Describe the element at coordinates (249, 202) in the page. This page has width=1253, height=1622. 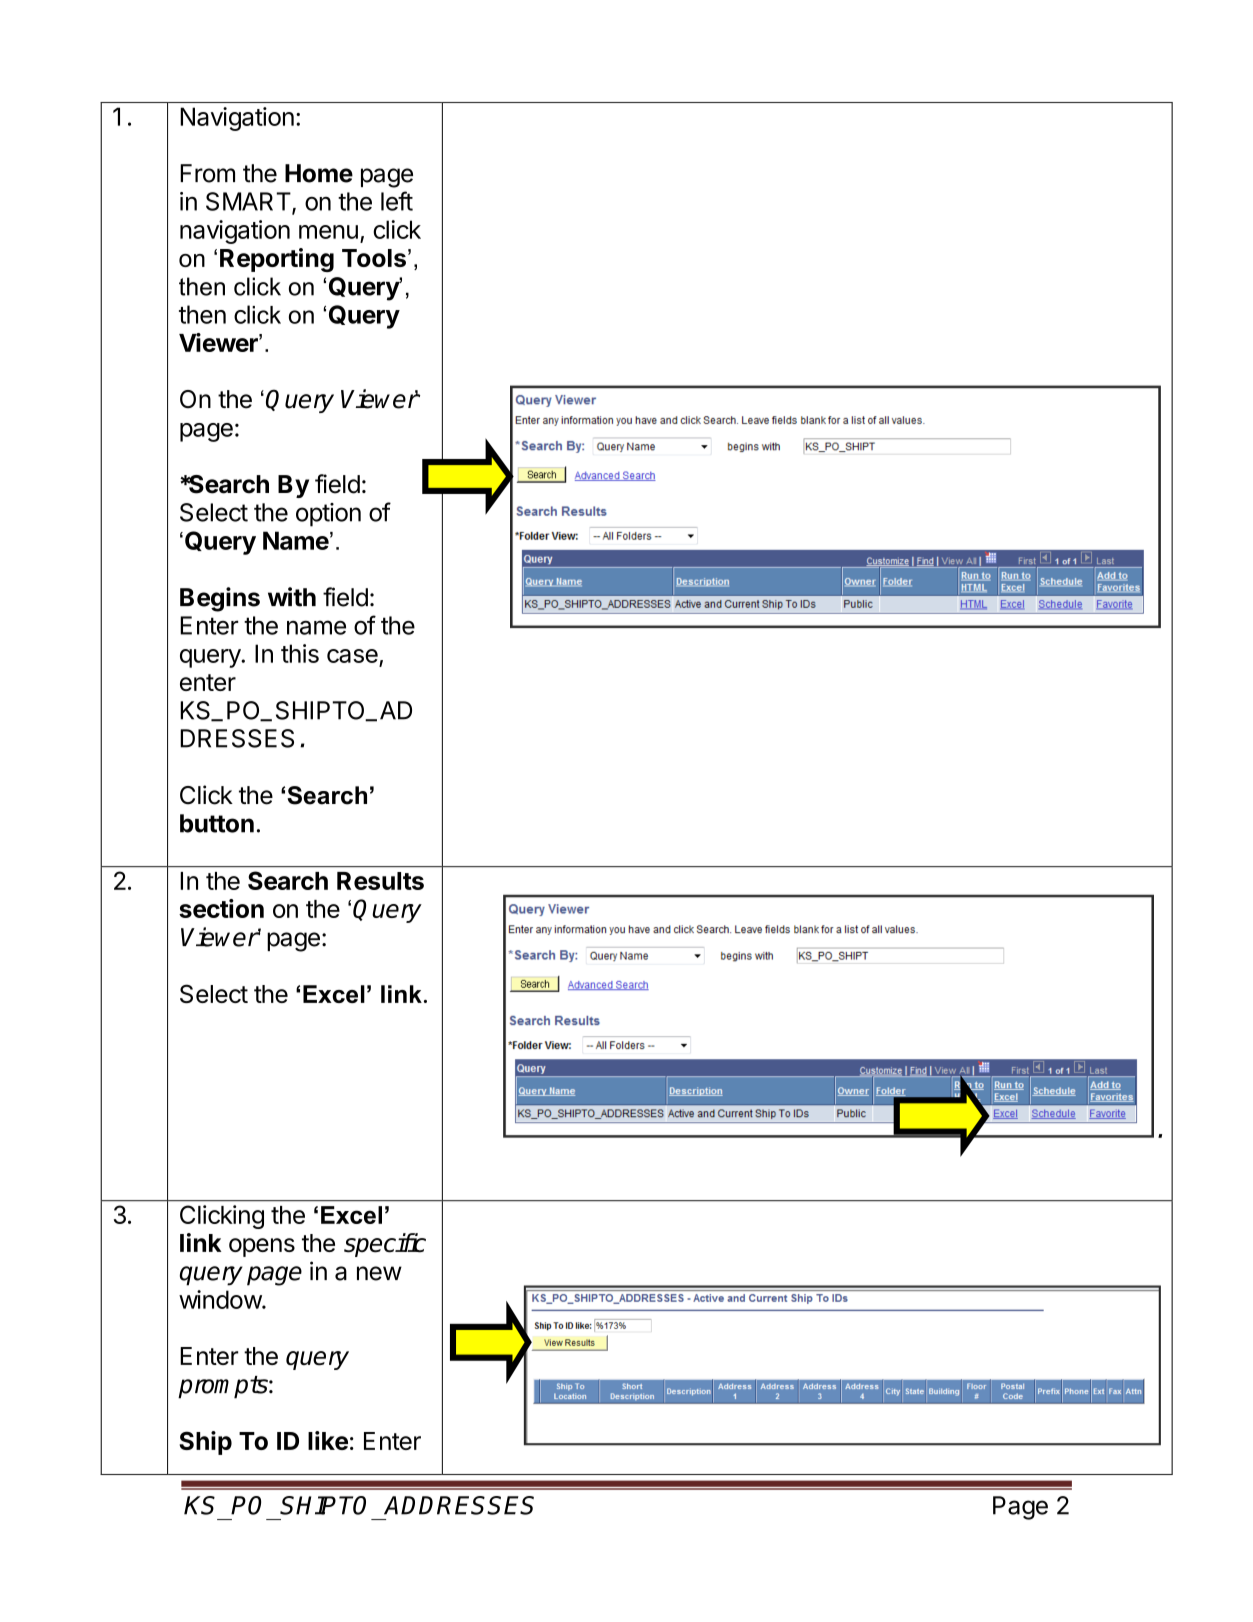
I see `SMART` at that location.
